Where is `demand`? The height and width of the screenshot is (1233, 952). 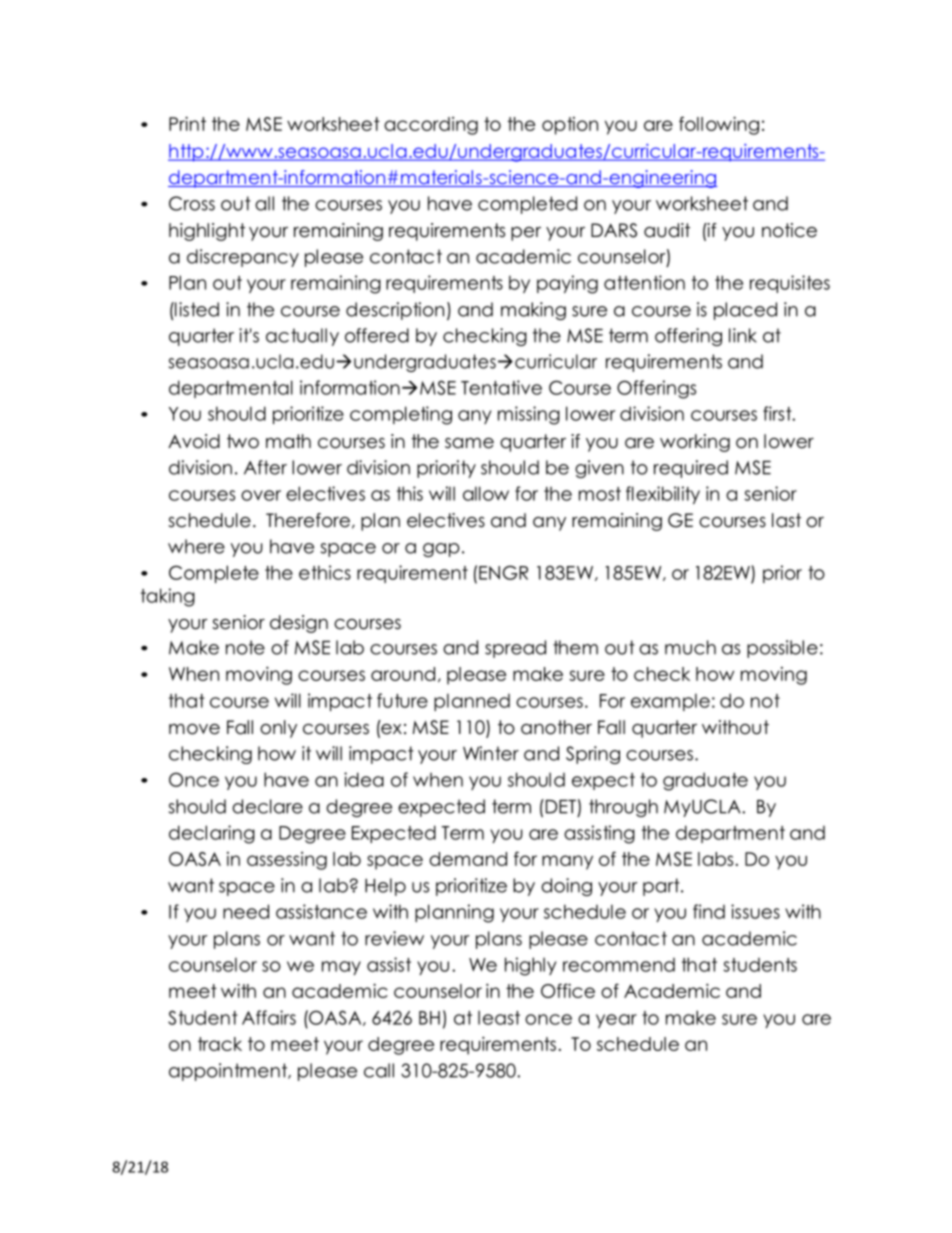 demand is located at coordinates (468, 859).
